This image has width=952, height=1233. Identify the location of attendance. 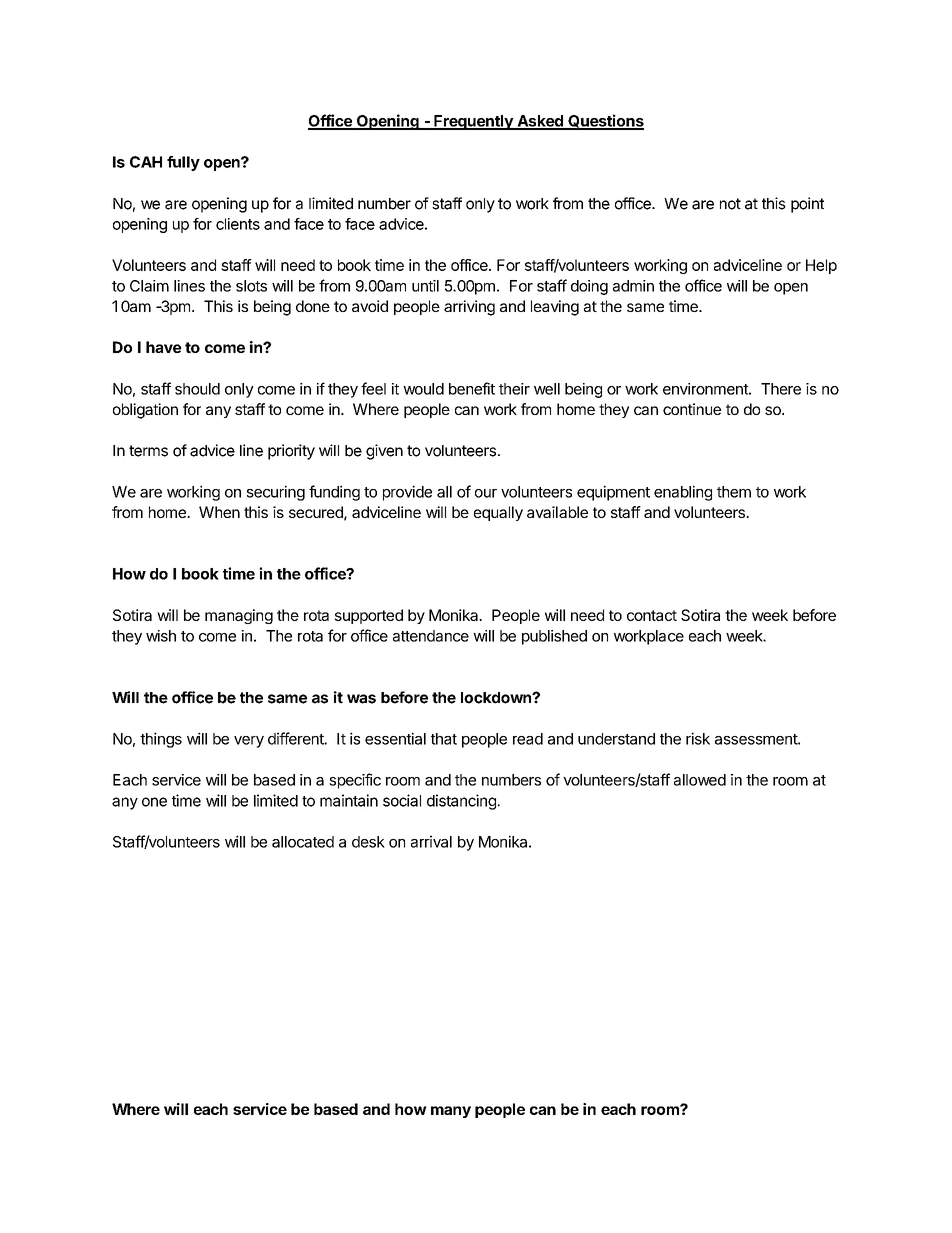
(431, 636).
